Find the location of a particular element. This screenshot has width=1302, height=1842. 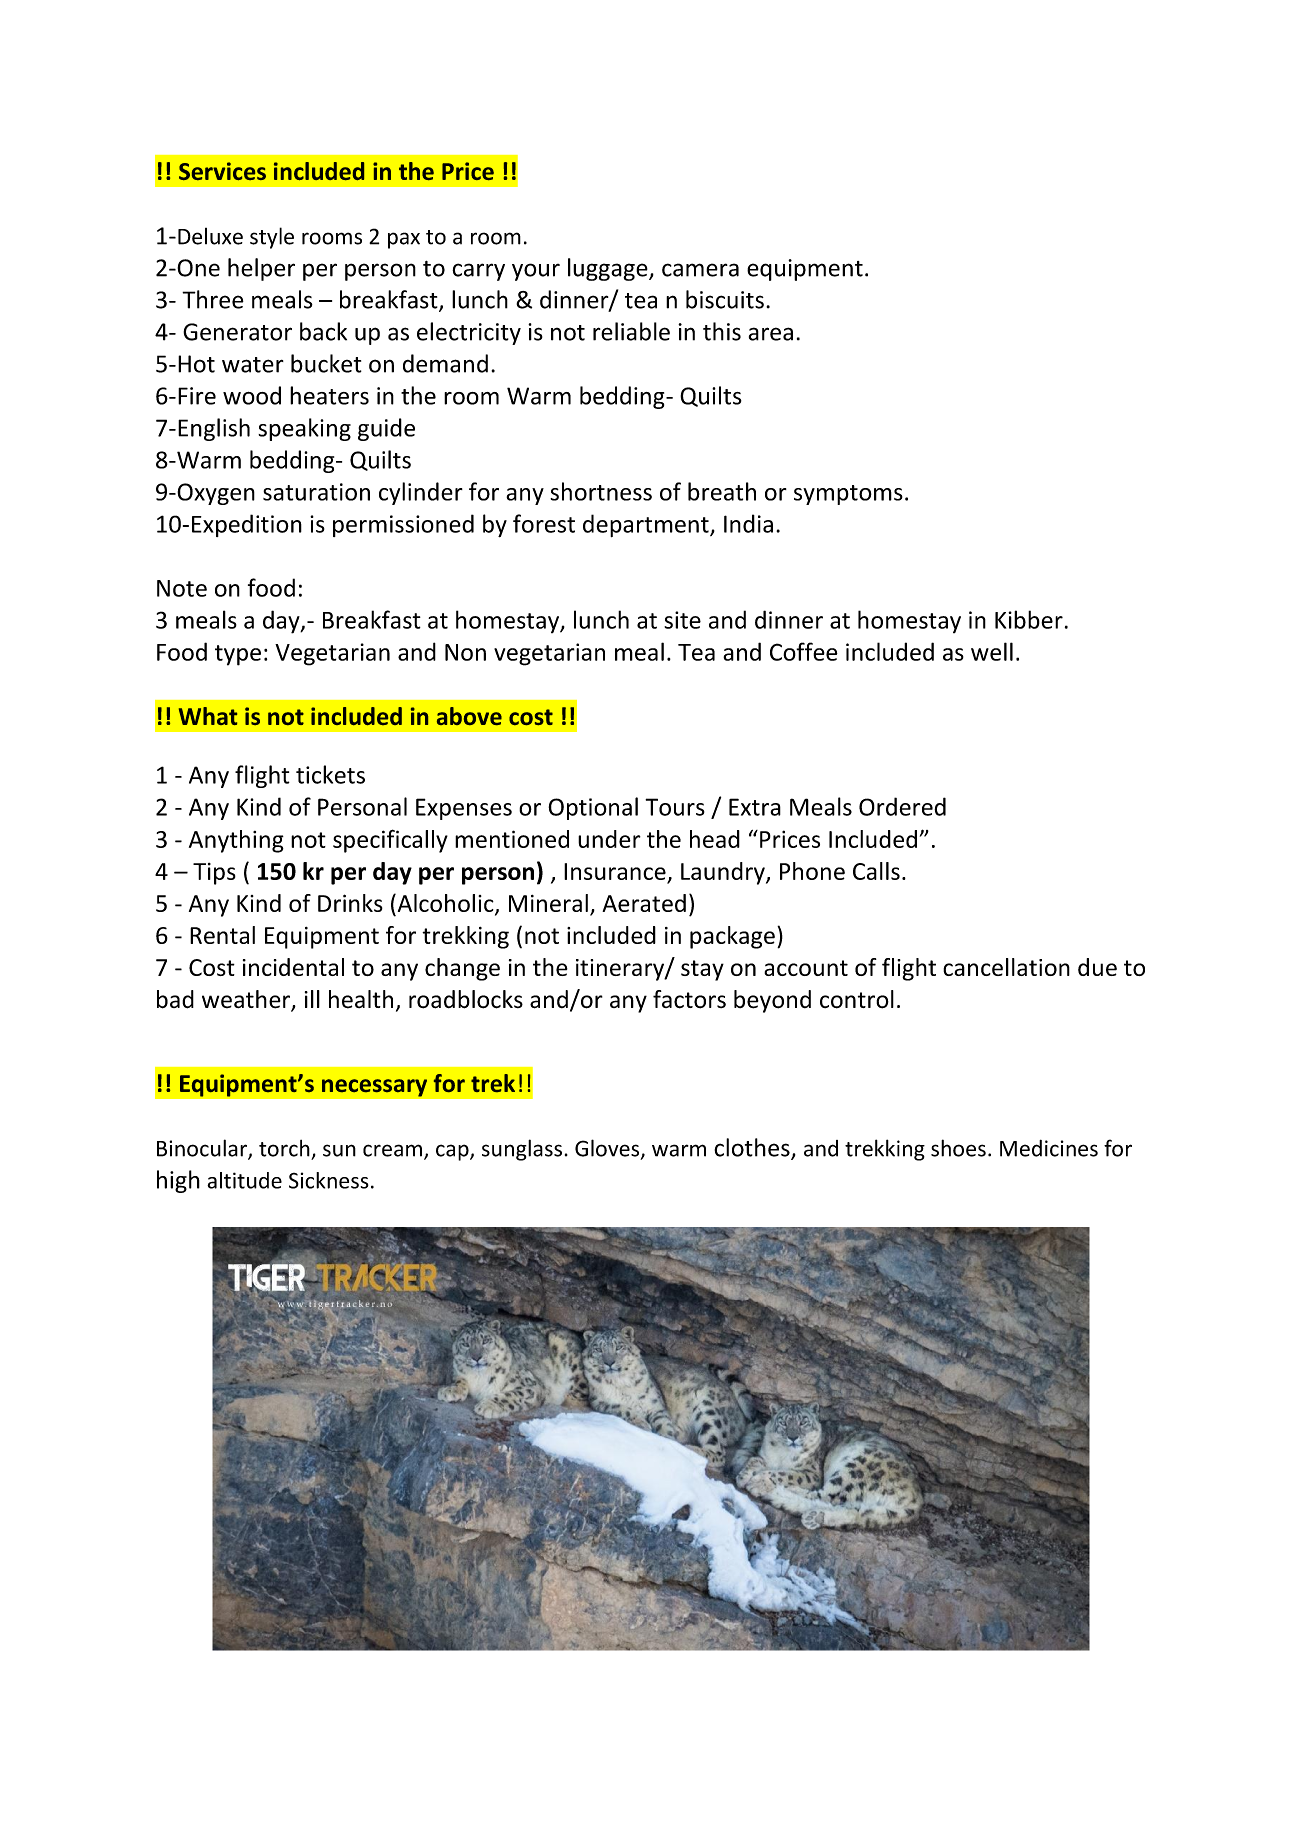

well is located at coordinates (992, 651).
